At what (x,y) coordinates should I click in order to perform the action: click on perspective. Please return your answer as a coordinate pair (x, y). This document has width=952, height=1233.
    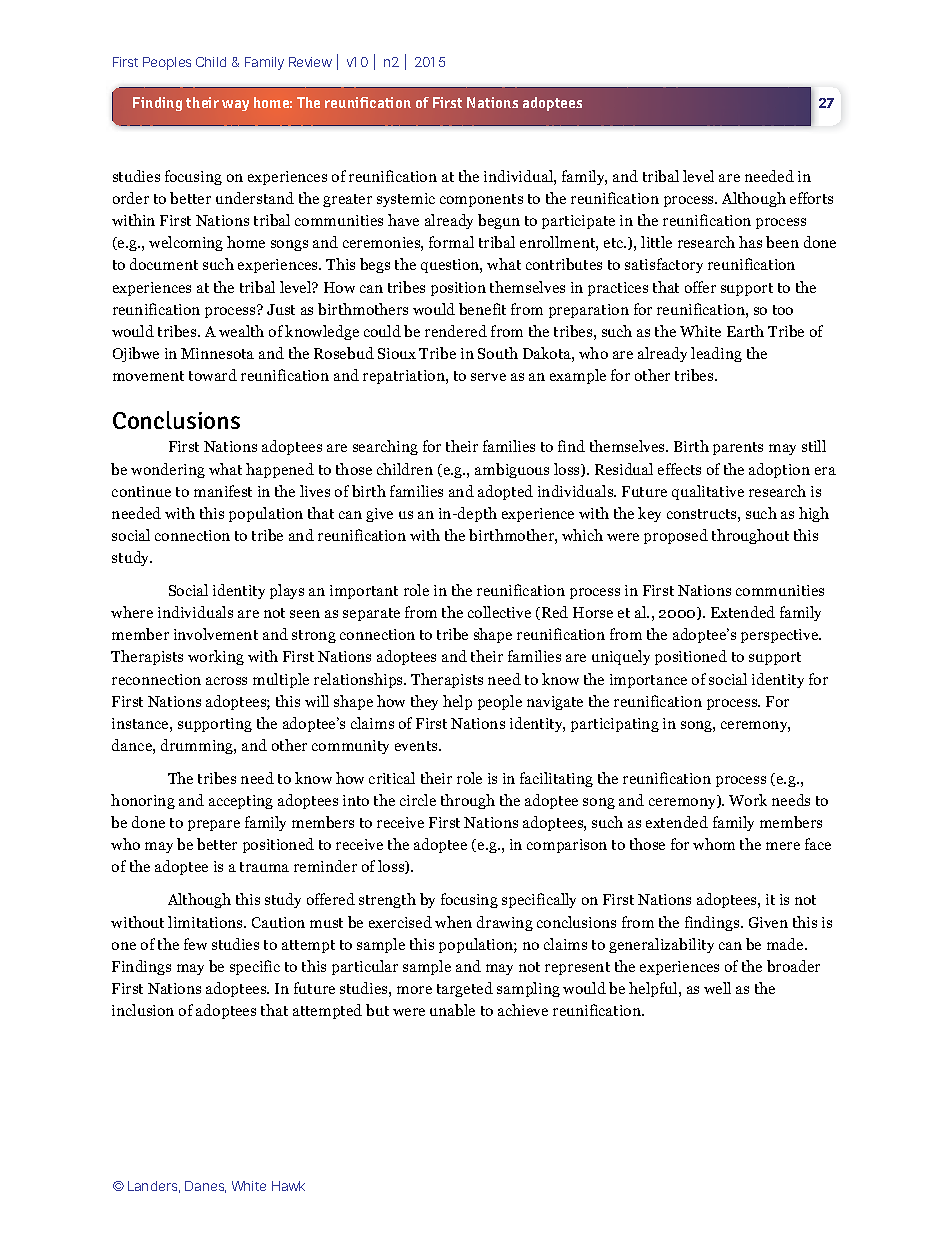
    Looking at the image, I should click on (781, 636).
